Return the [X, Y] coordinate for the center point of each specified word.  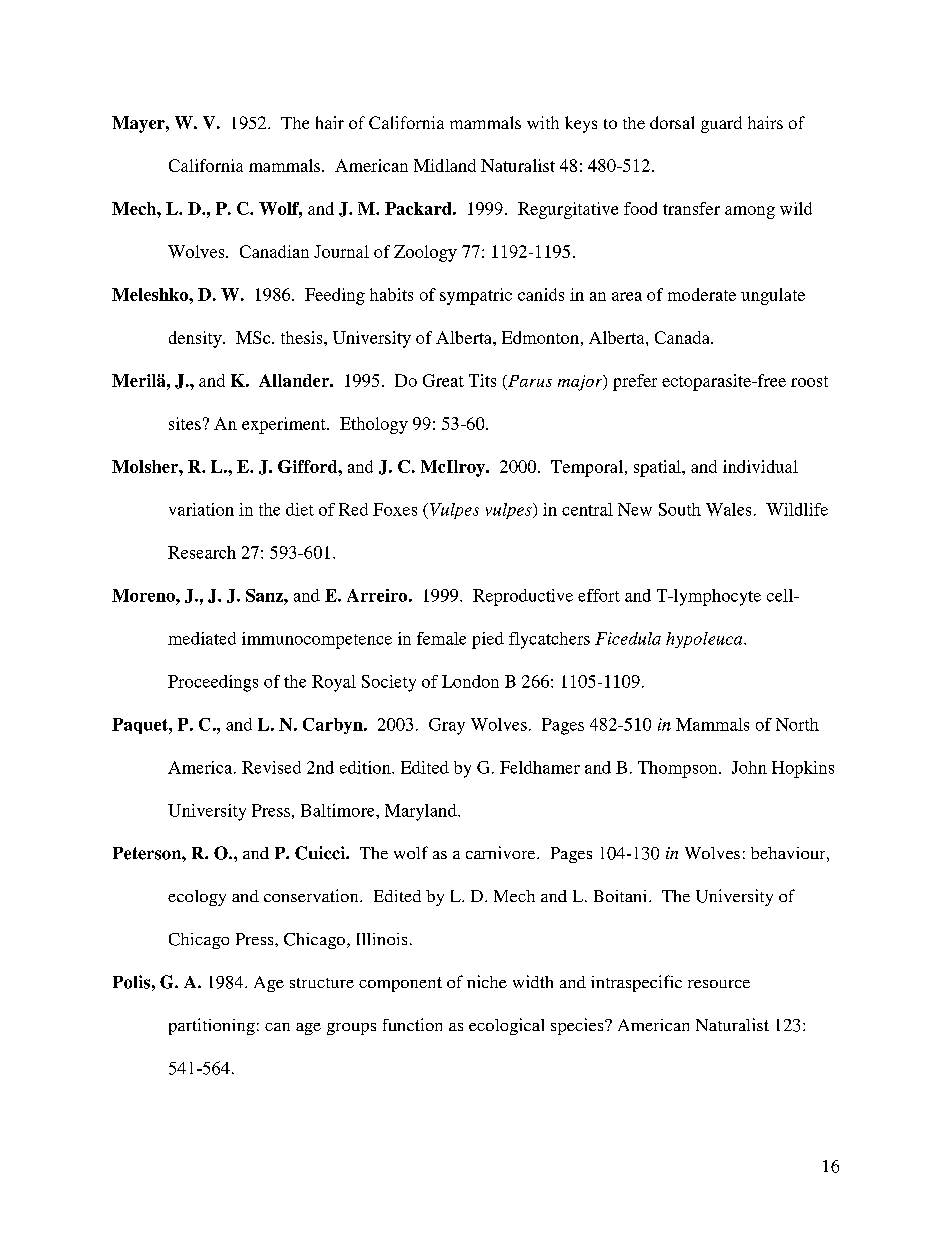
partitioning [212, 1026]
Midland [445, 165]
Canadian [274, 251]
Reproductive [523, 597]
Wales [728, 509]
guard [721, 124]
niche [487, 981]
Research [202, 552]
